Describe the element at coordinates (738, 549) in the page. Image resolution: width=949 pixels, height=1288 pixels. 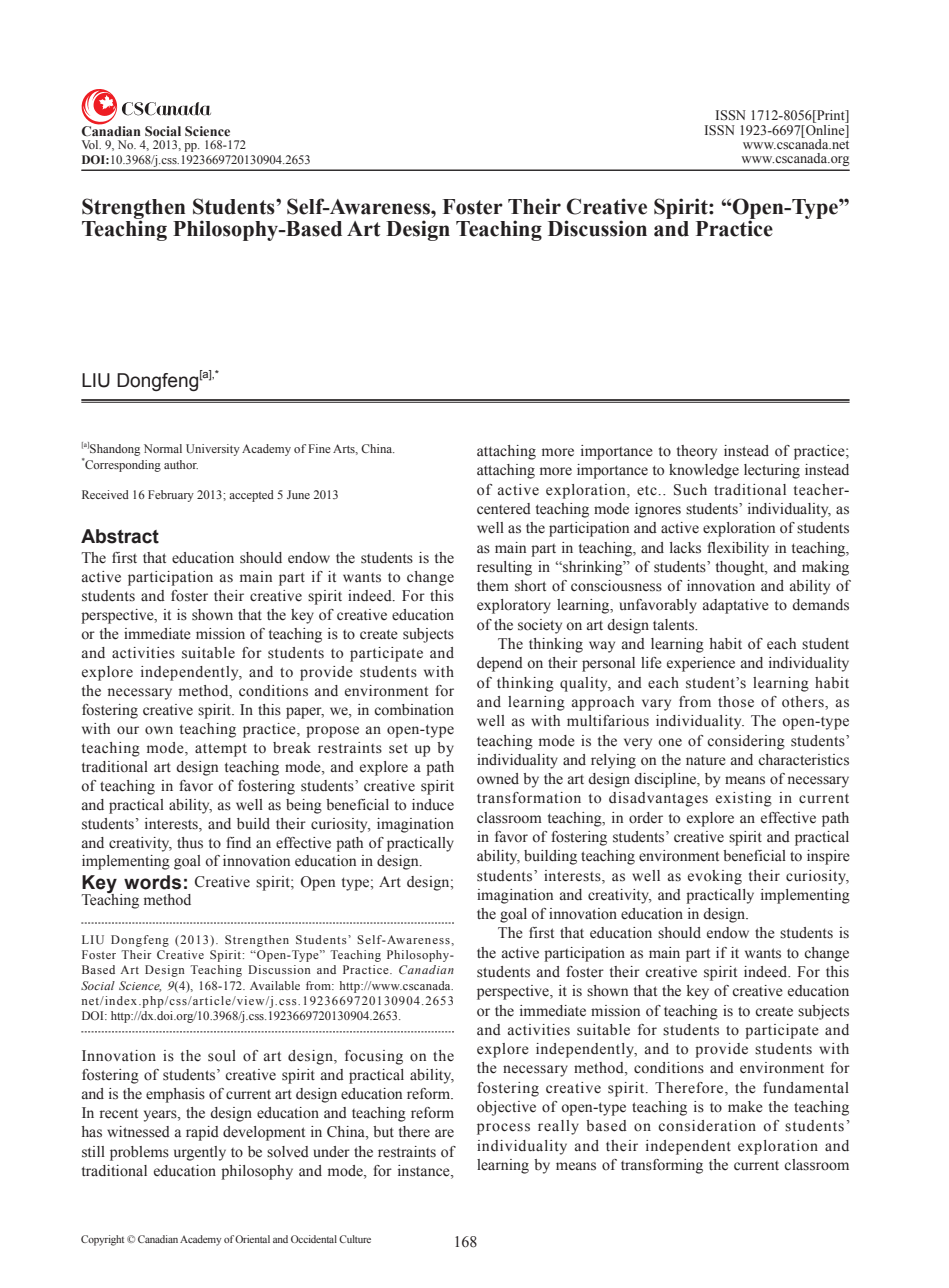
I see `flexibility` at that location.
